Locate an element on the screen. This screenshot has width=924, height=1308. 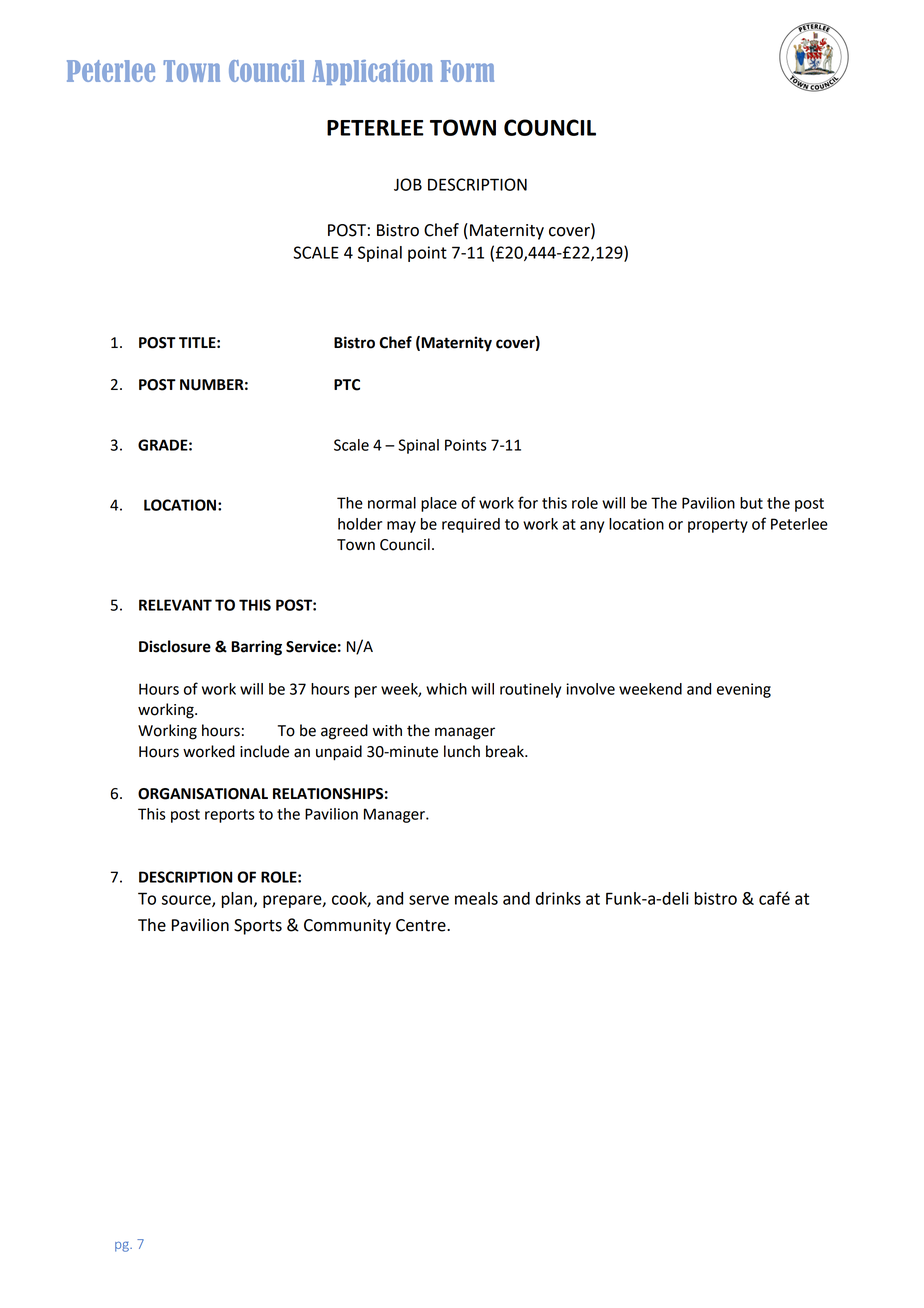
evening is located at coordinates (744, 690).
